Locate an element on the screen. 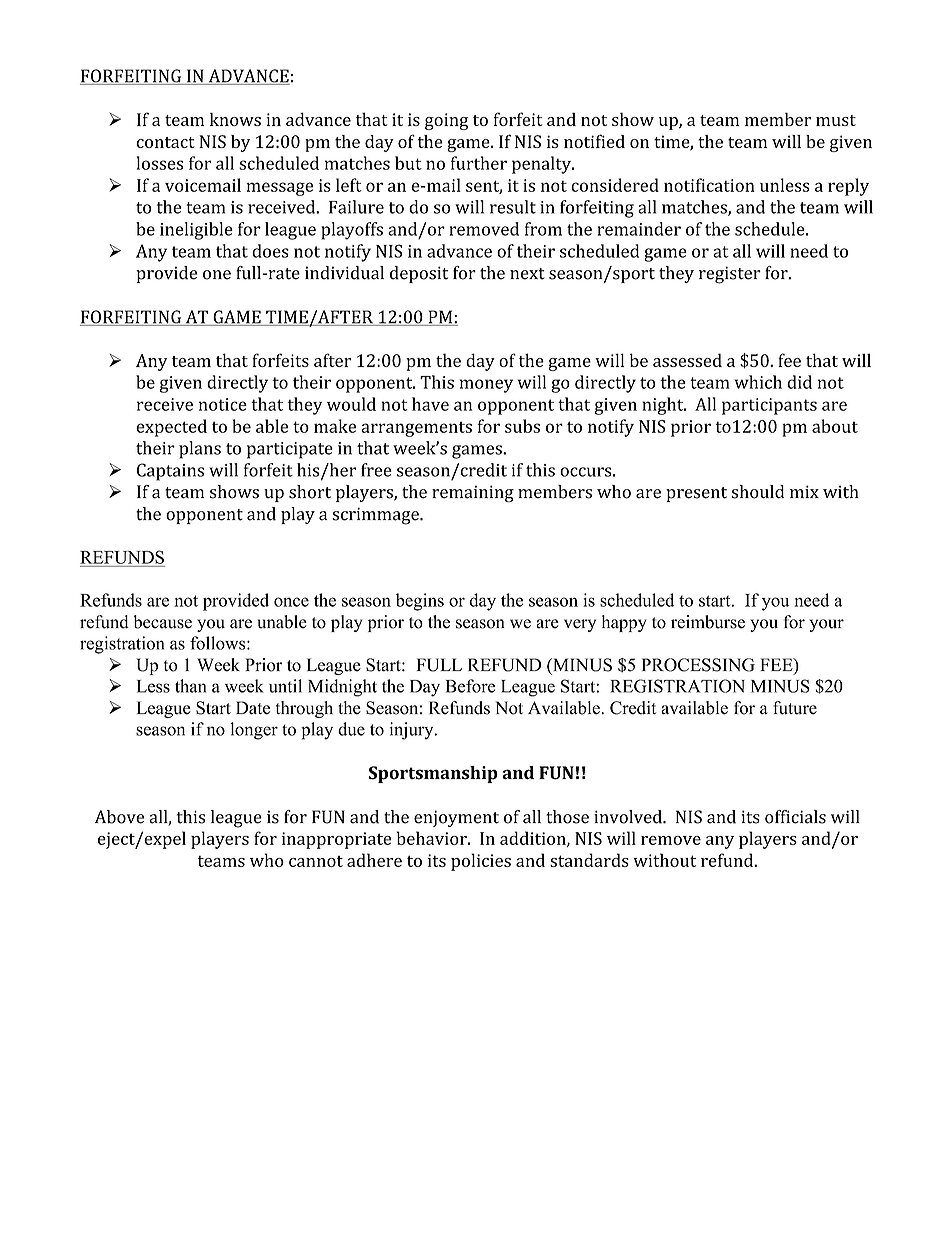  plans is located at coordinates (200, 450).
